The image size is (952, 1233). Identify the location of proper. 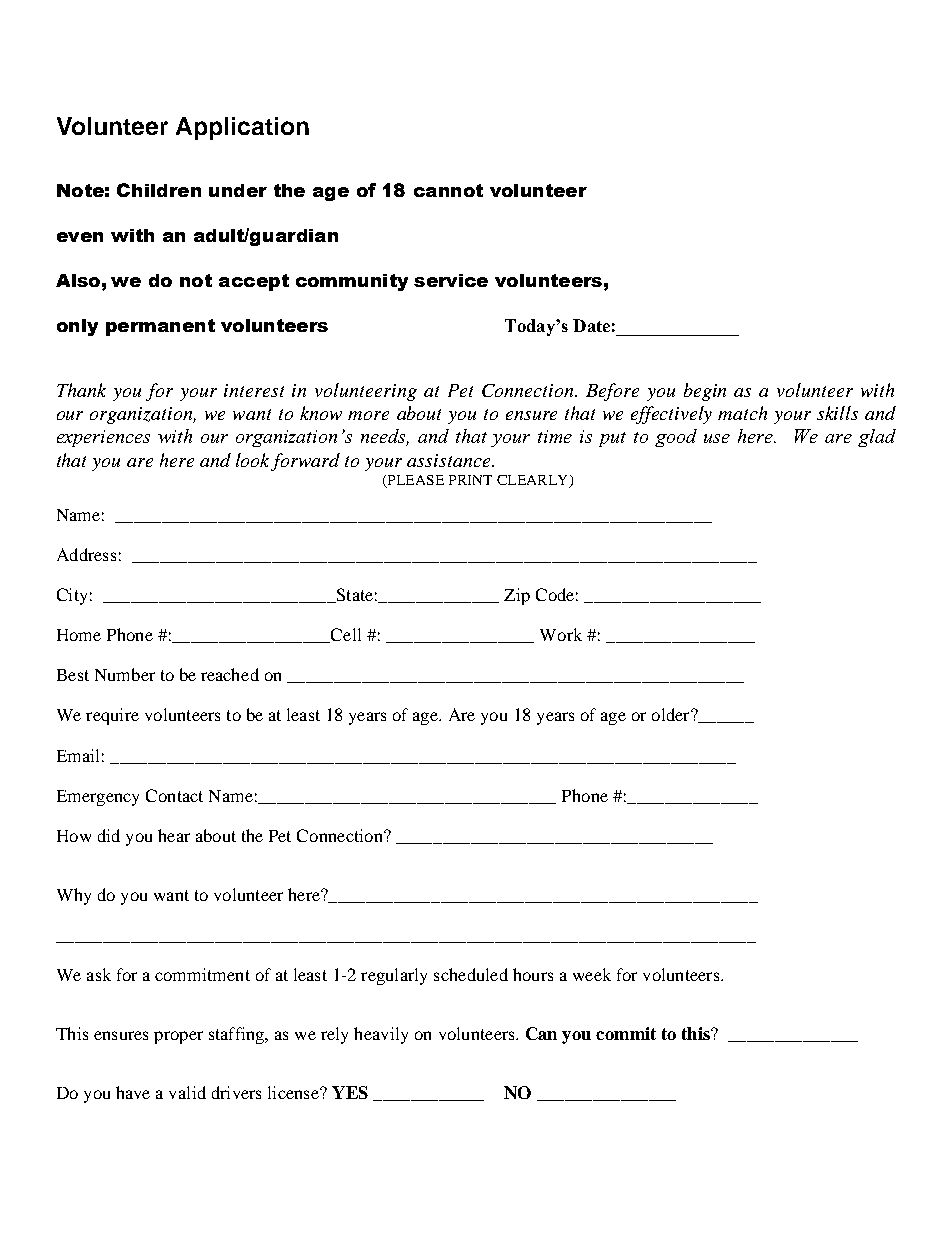
(178, 1037).
